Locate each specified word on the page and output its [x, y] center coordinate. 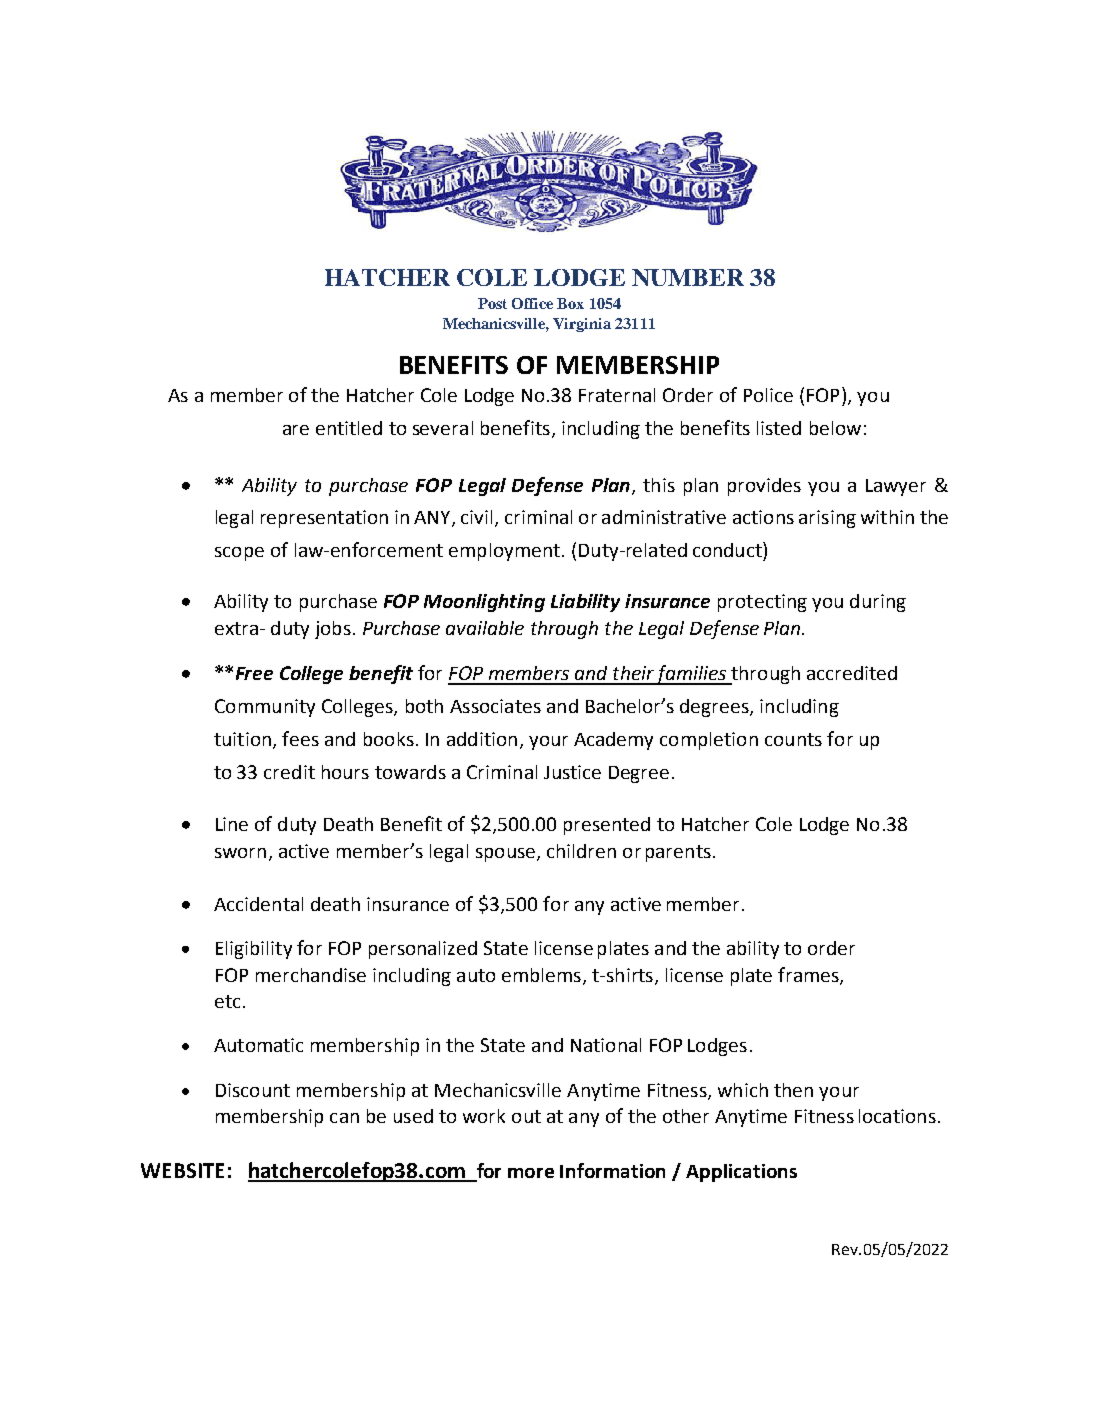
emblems [541, 975]
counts [793, 739]
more [531, 1173]
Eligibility [254, 950]
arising [827, 519]
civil [476, 517]
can [344, 1118]
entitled [349, 428]
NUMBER [688, 277]
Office [532, 303]
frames [809, 975]
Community [265, 708]
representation [324, 519]
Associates [495, 706]
